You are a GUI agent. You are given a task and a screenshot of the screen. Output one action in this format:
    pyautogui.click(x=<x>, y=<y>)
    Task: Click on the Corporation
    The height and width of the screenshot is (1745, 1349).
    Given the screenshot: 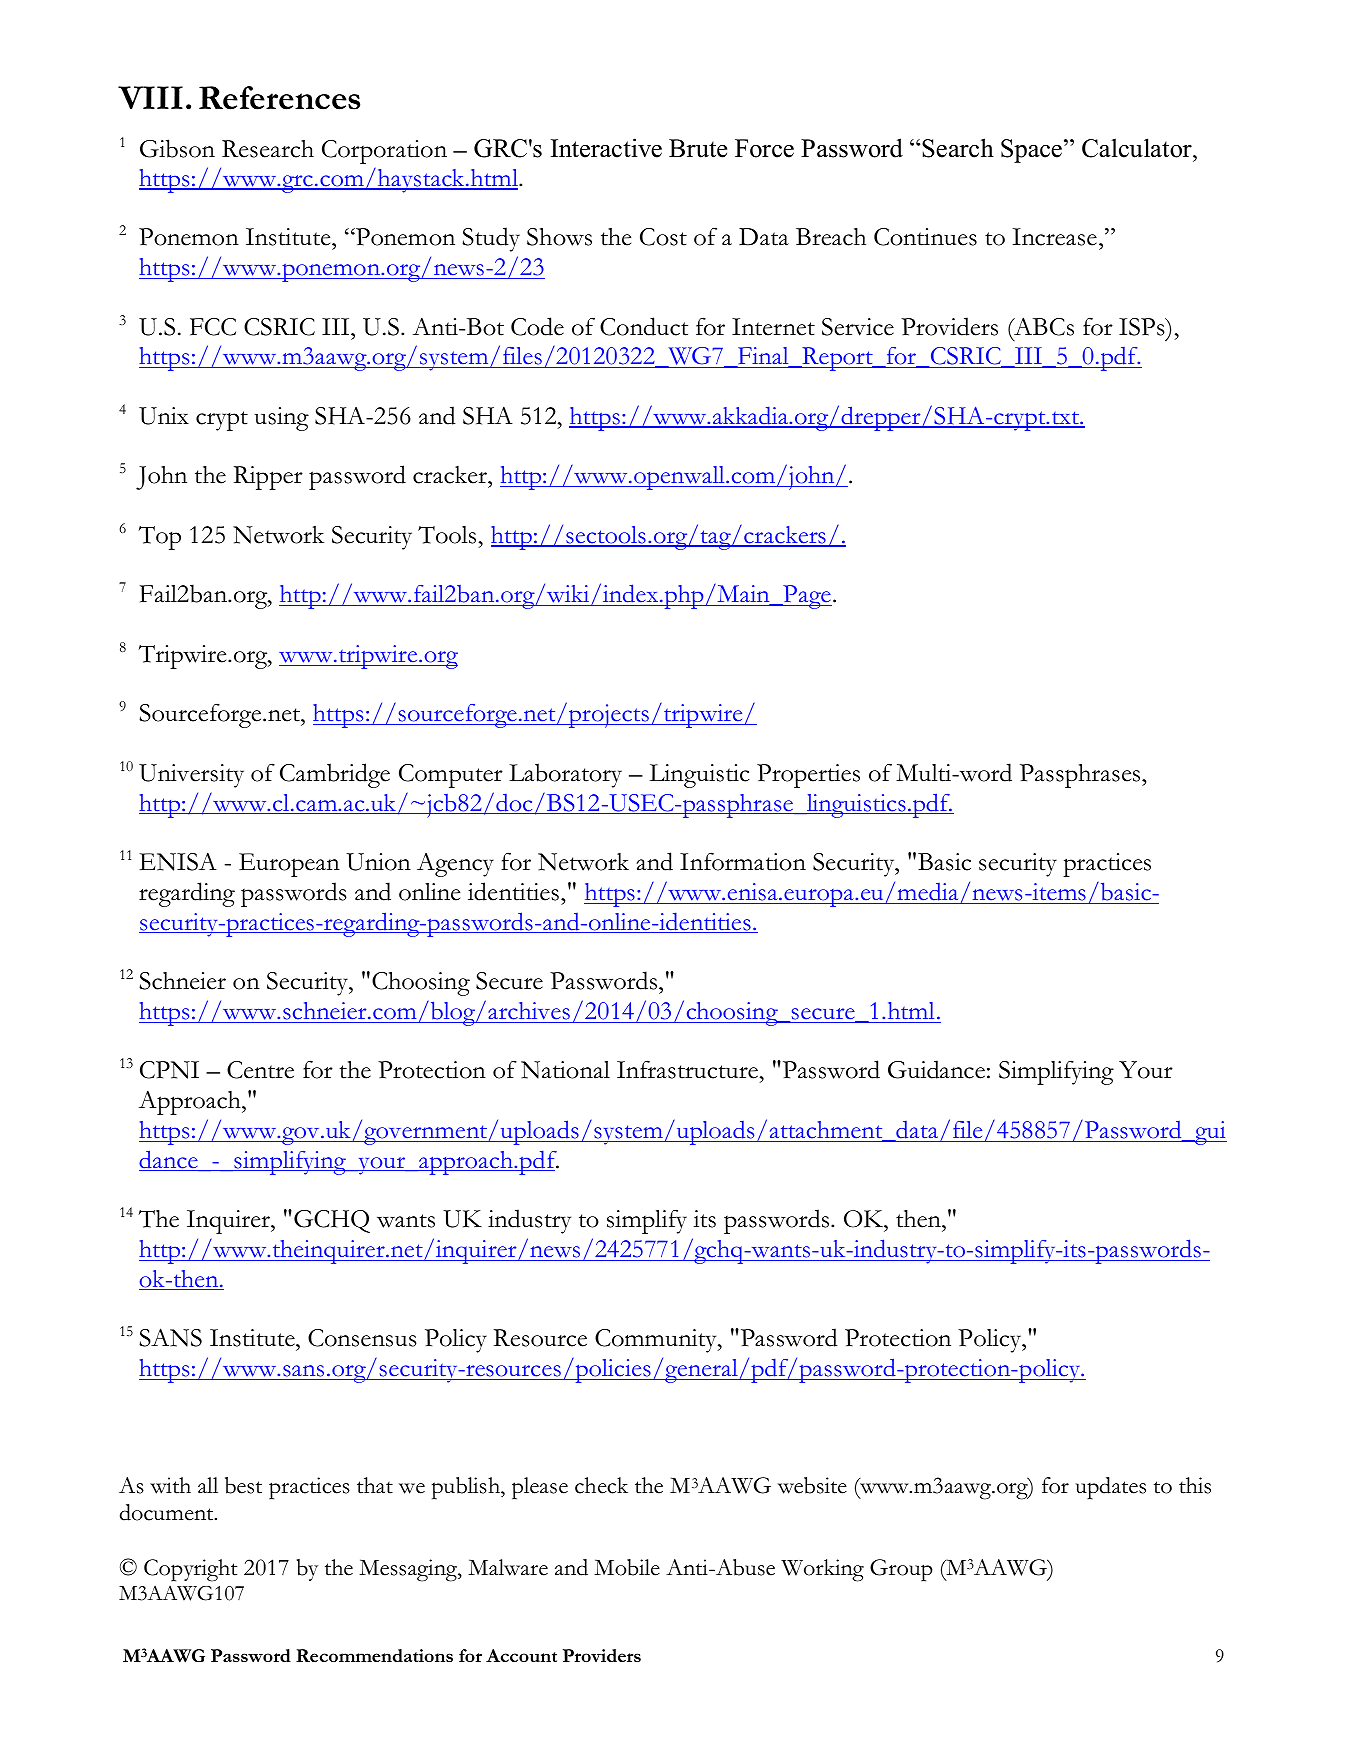 What is the action you would take?
    pyautogui.click(x=384, y=152)
